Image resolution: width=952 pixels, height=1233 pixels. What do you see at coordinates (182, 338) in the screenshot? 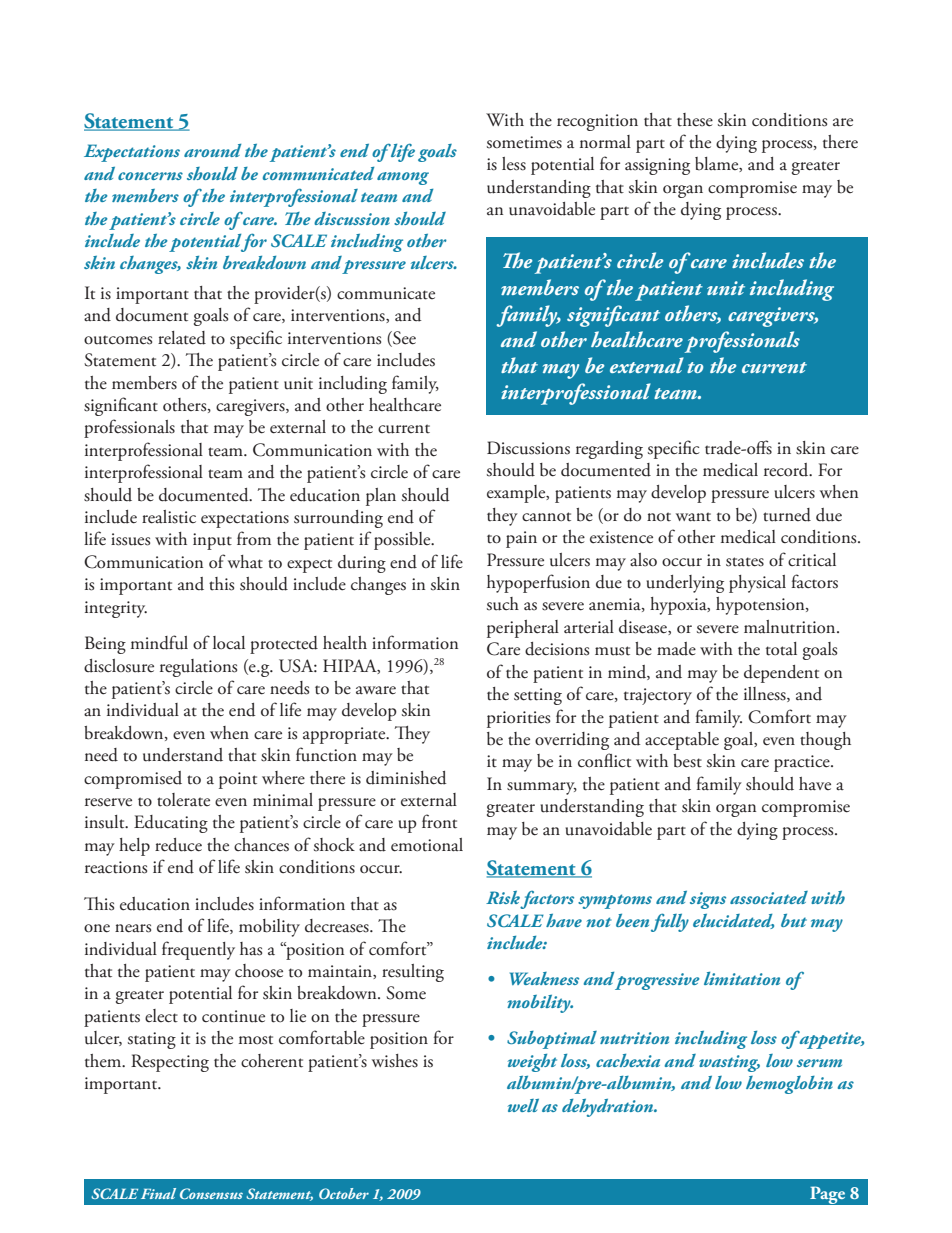
I see `related` at bounding box center [182, 338].
